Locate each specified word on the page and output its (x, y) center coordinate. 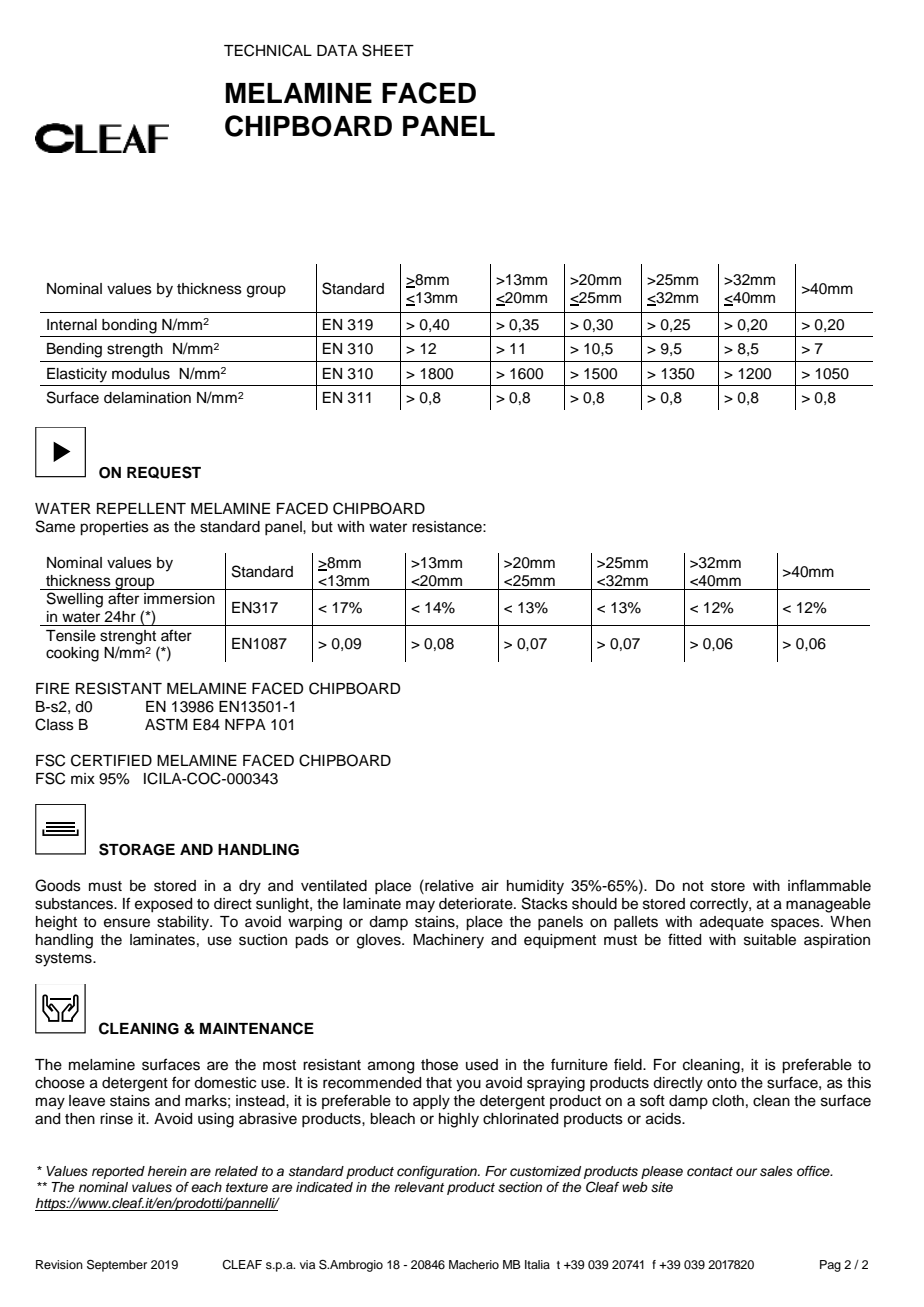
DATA (337, 50)
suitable (770, 940)
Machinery (448, 941)
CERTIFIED (111, 760)
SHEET (388, 50)
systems (64, 960)
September (117, 1266)
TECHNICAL (268, 50)
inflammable (829, 885)
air (490, 886)
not (693, 886)
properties (114, 528)
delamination (147, 398)
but (322, 527)
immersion (179, 599)
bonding (129, 326)
